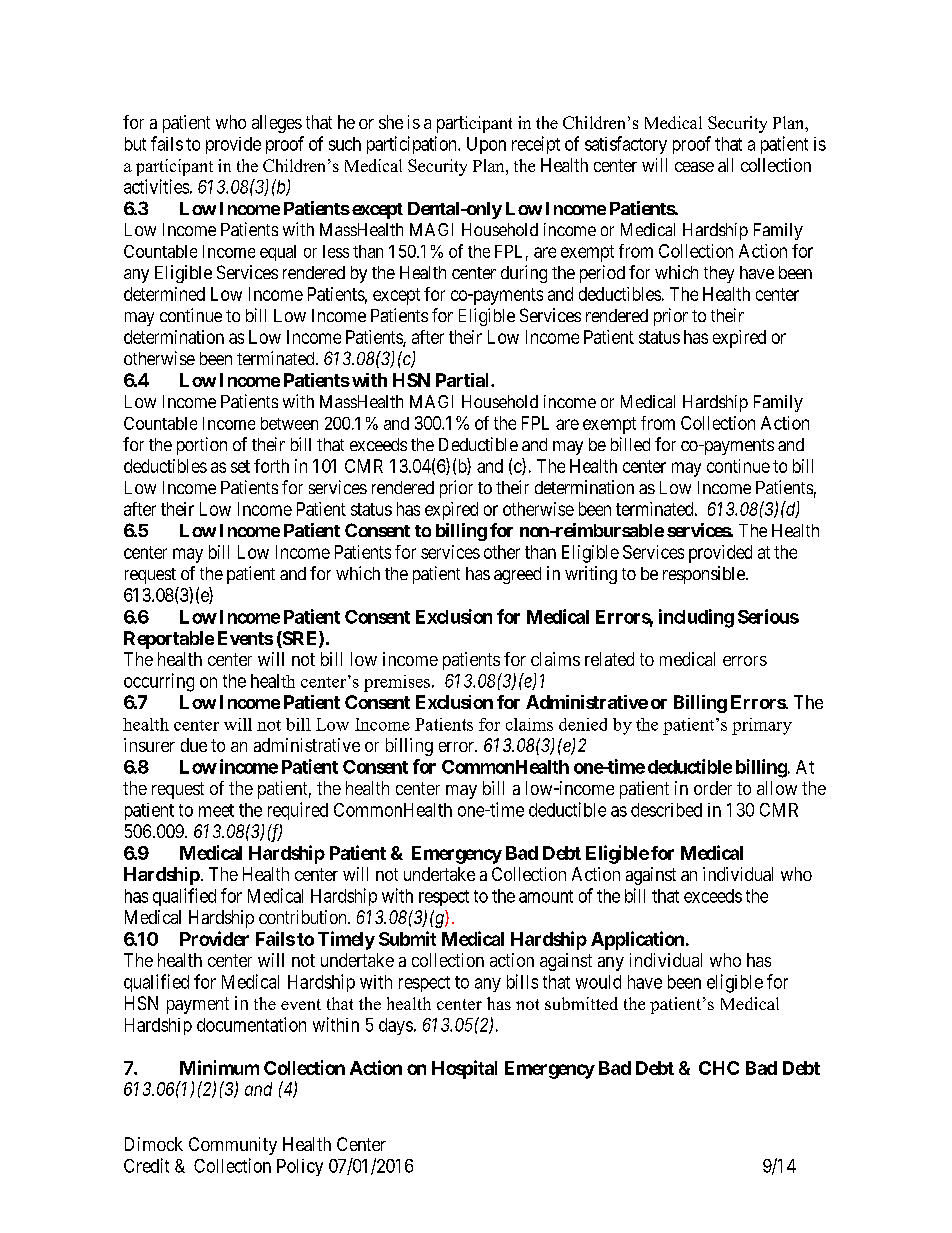  I want to click on alleges, so click(277, 124).
